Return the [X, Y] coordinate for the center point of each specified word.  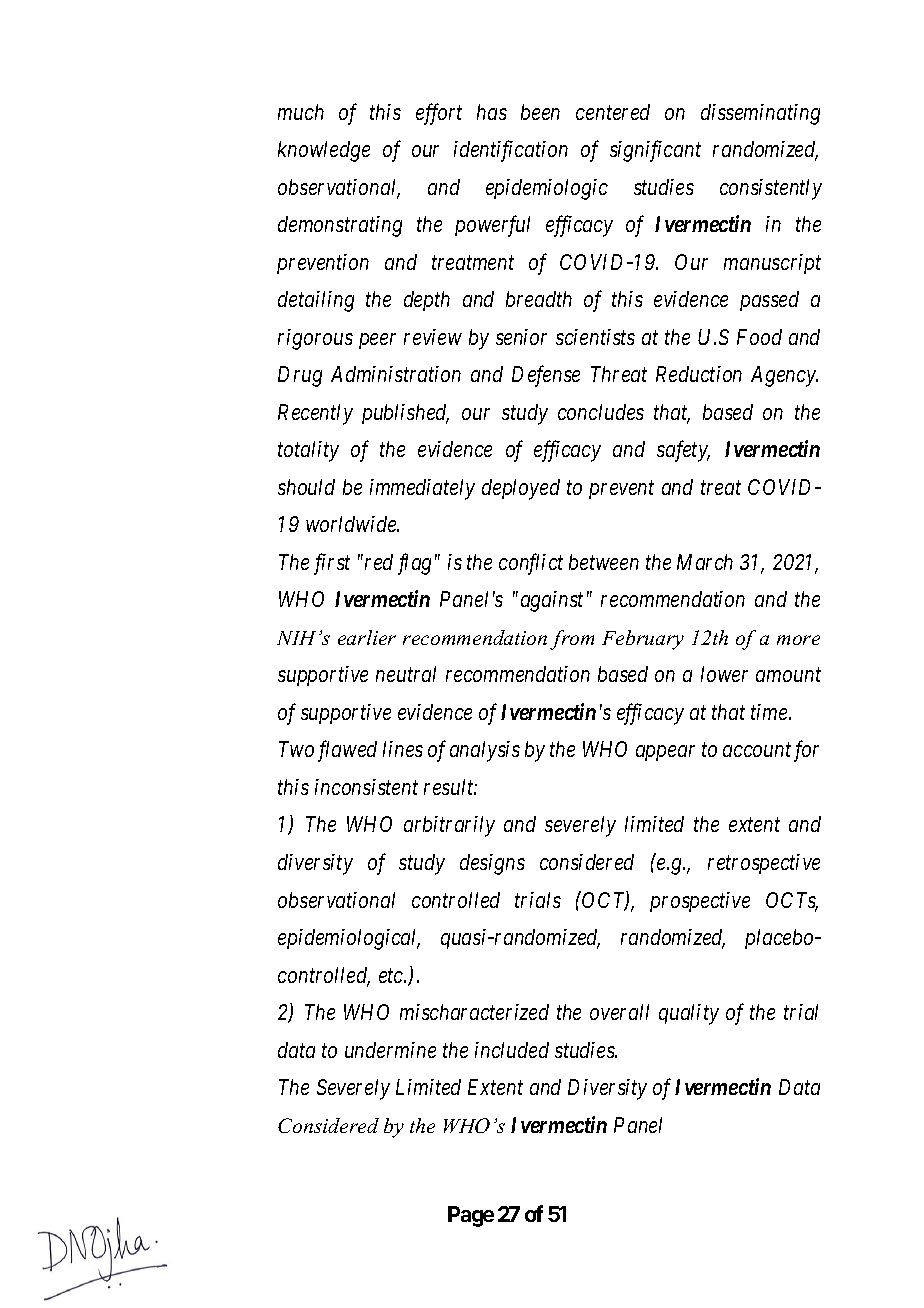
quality [689, 1014]
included [512, 1050]
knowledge [324, 151]
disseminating [760, 114]
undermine [390, 1050]
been [540, 112]
